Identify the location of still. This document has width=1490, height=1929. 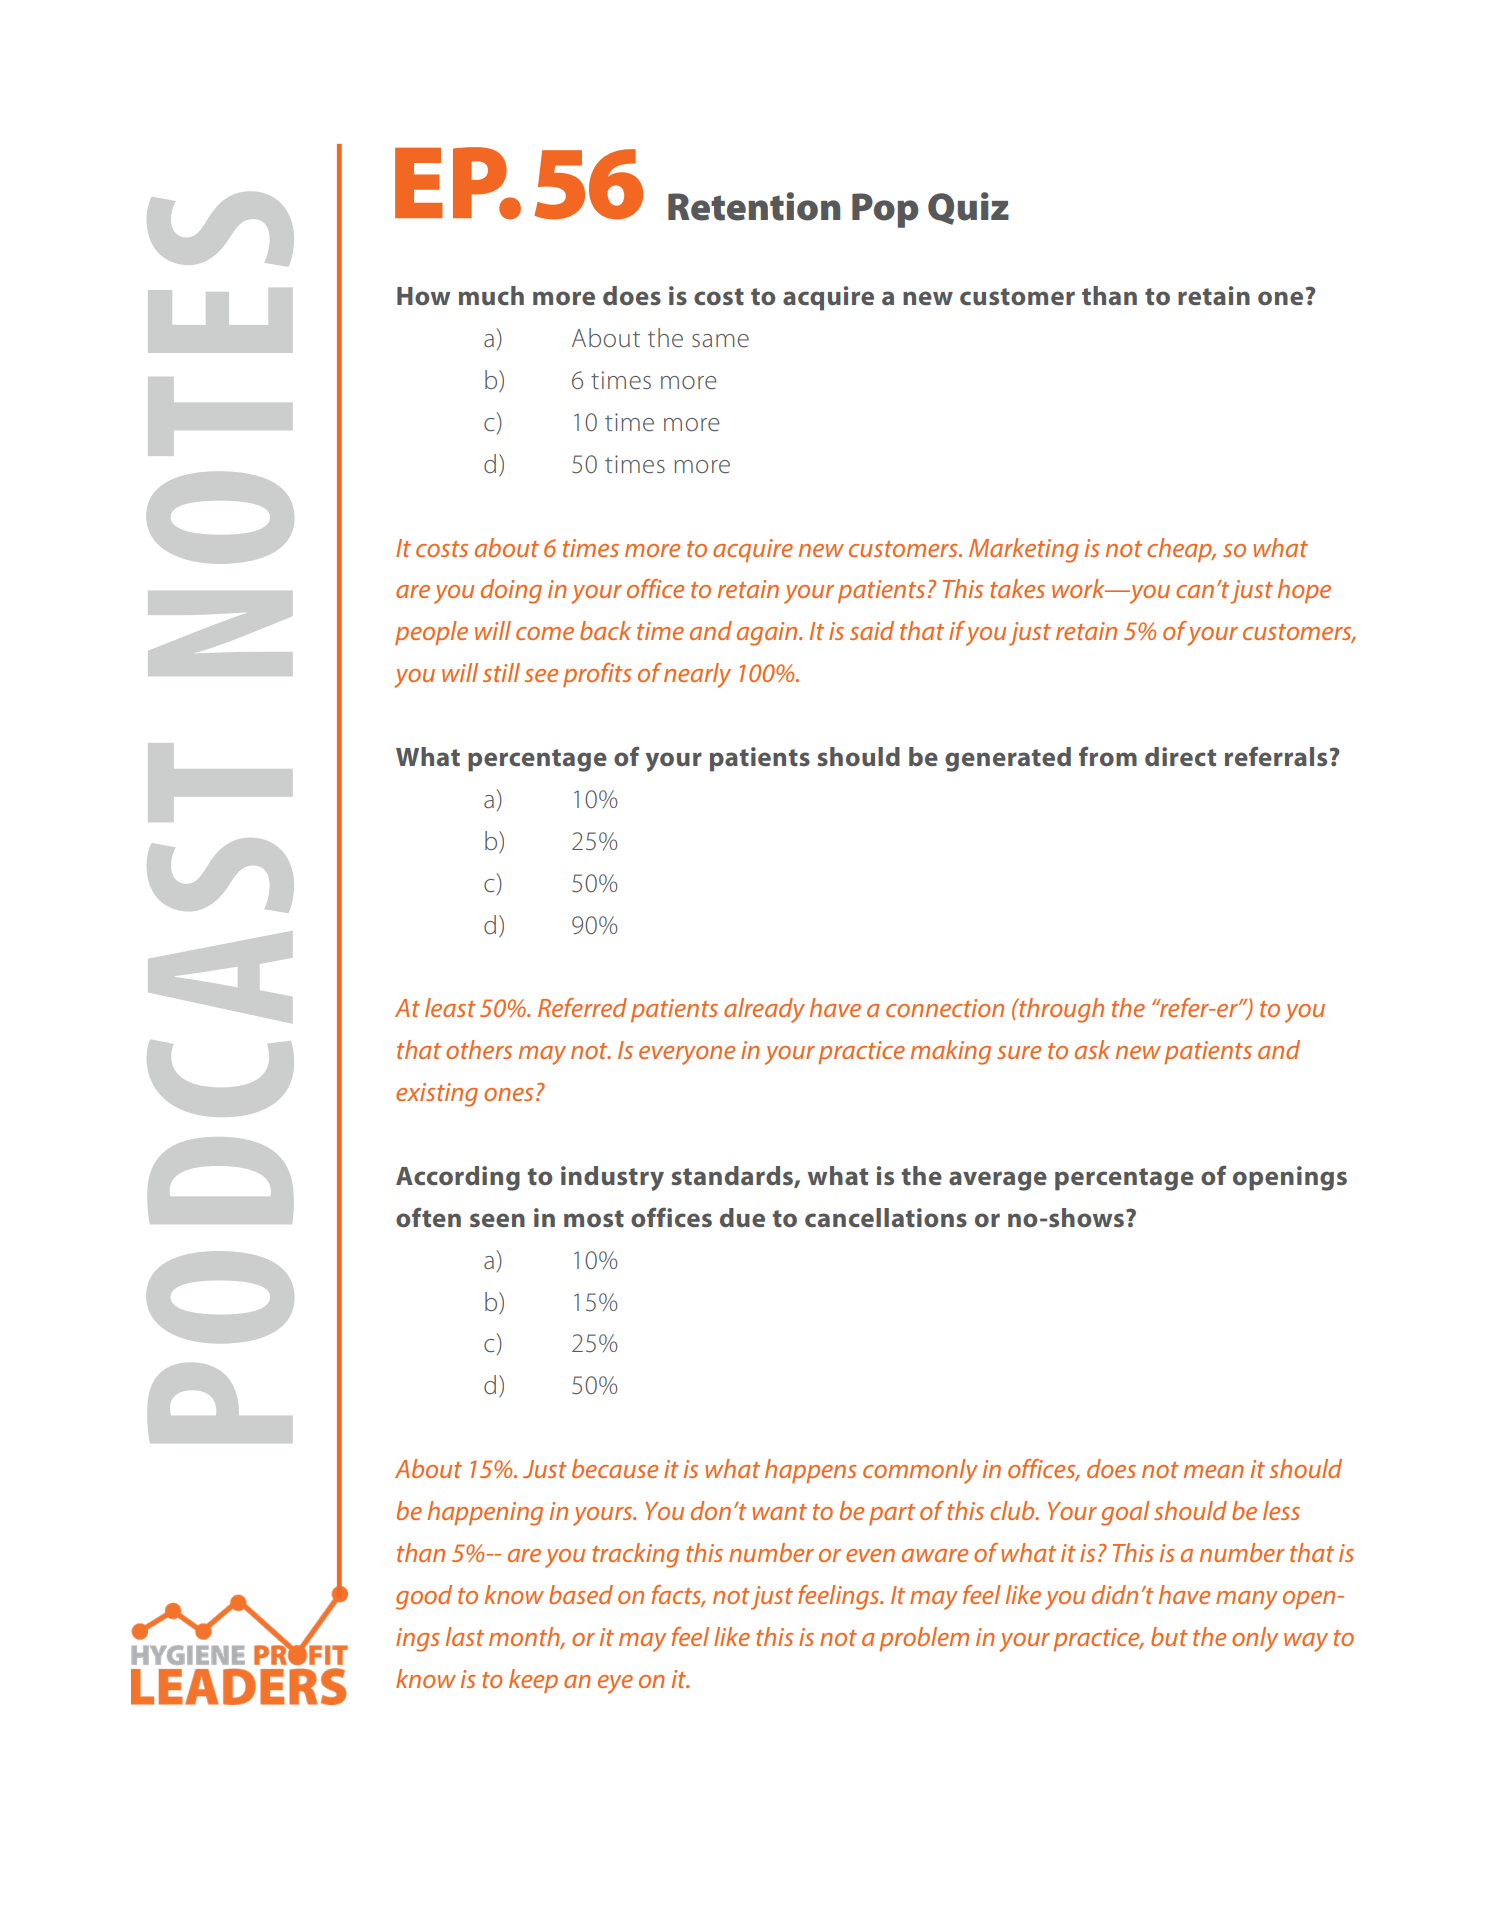
(501, 672).
